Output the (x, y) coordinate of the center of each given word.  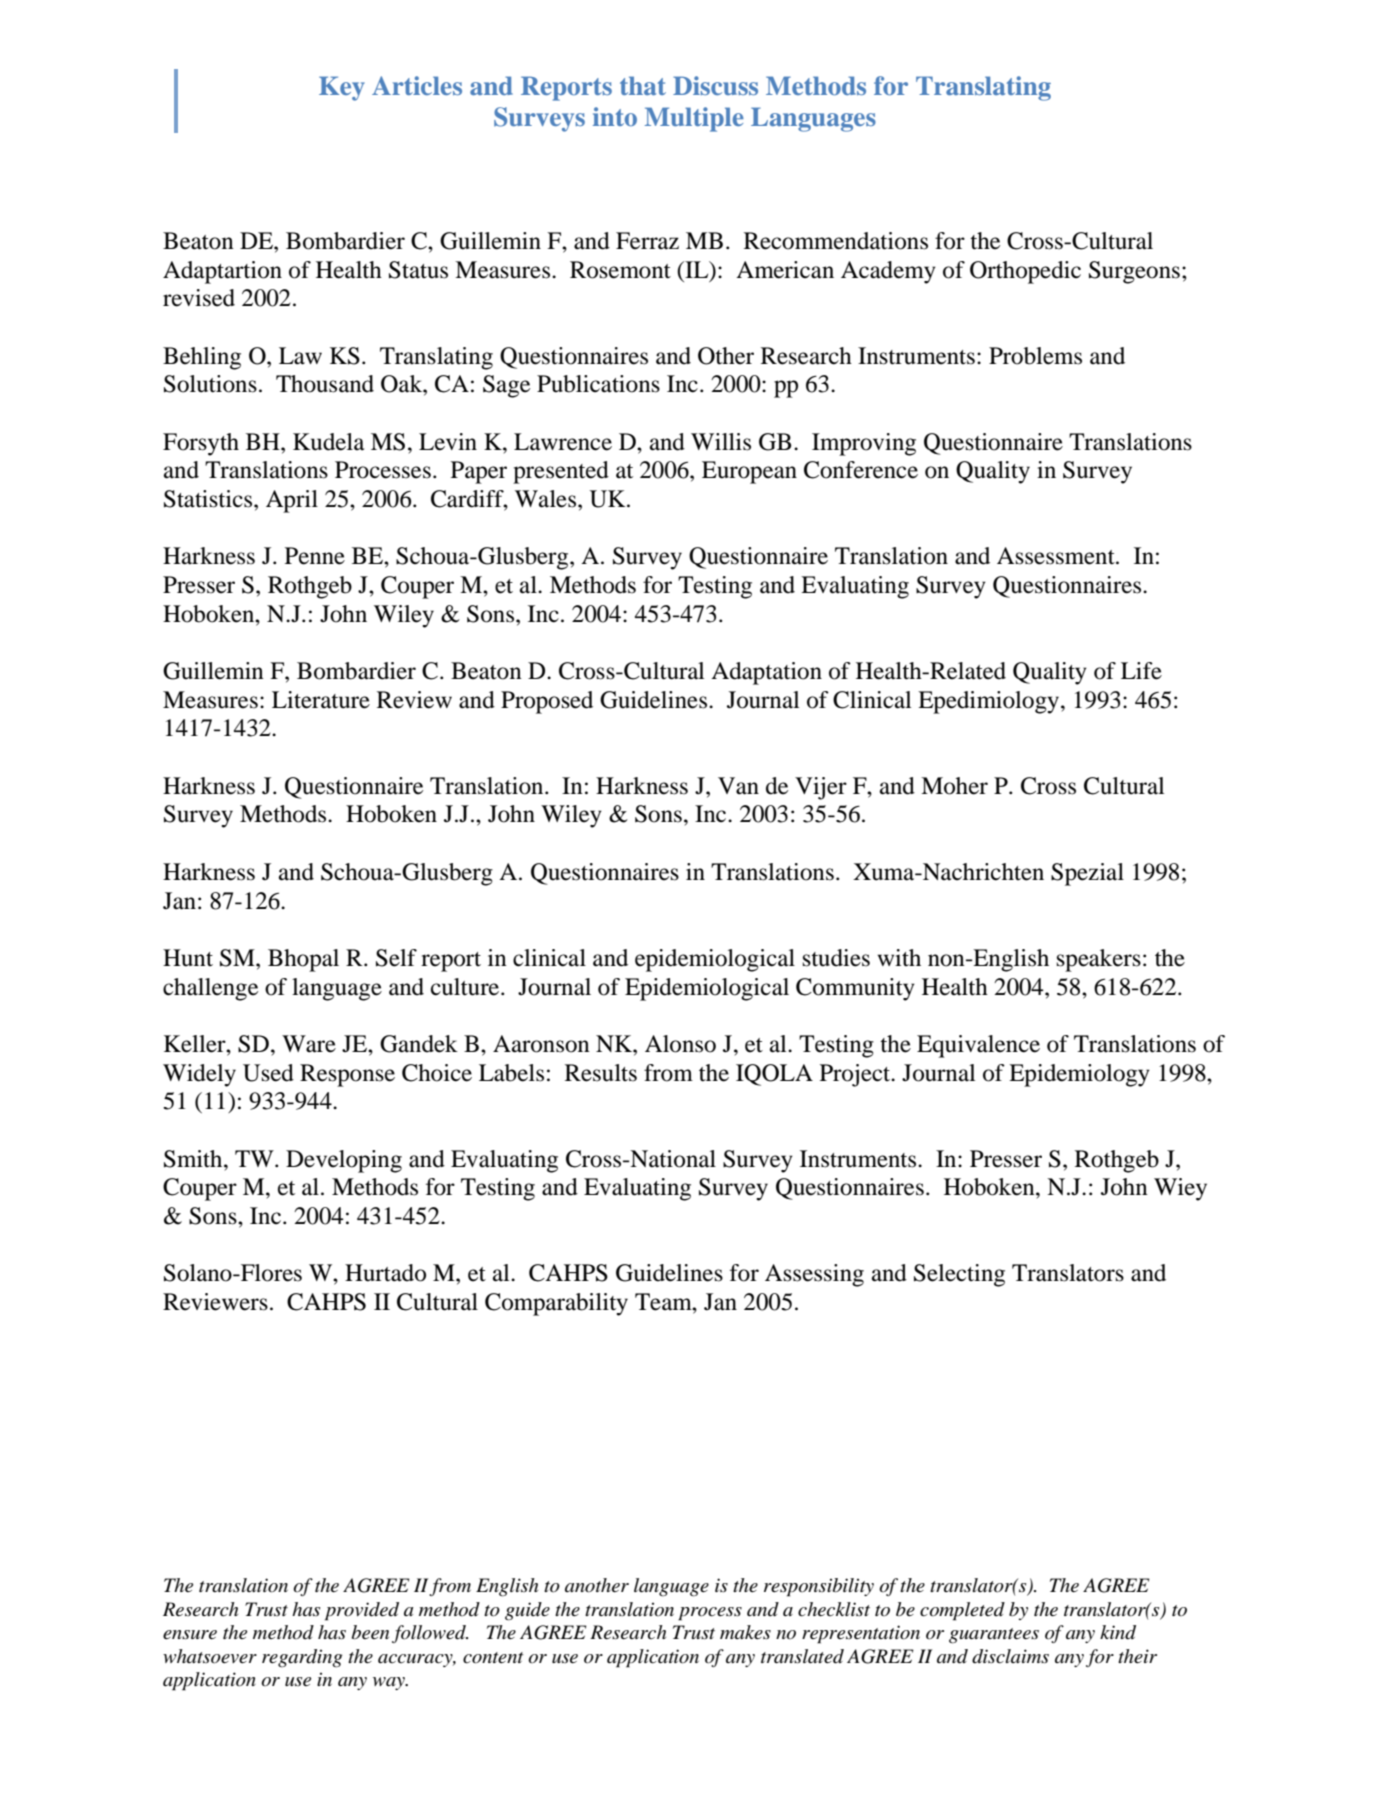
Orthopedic (1025, 272)
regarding (302, 1658)
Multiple (694, 119)
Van (738, 786)
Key (342, 88)
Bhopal (303, 960)
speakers (1099, 960)
